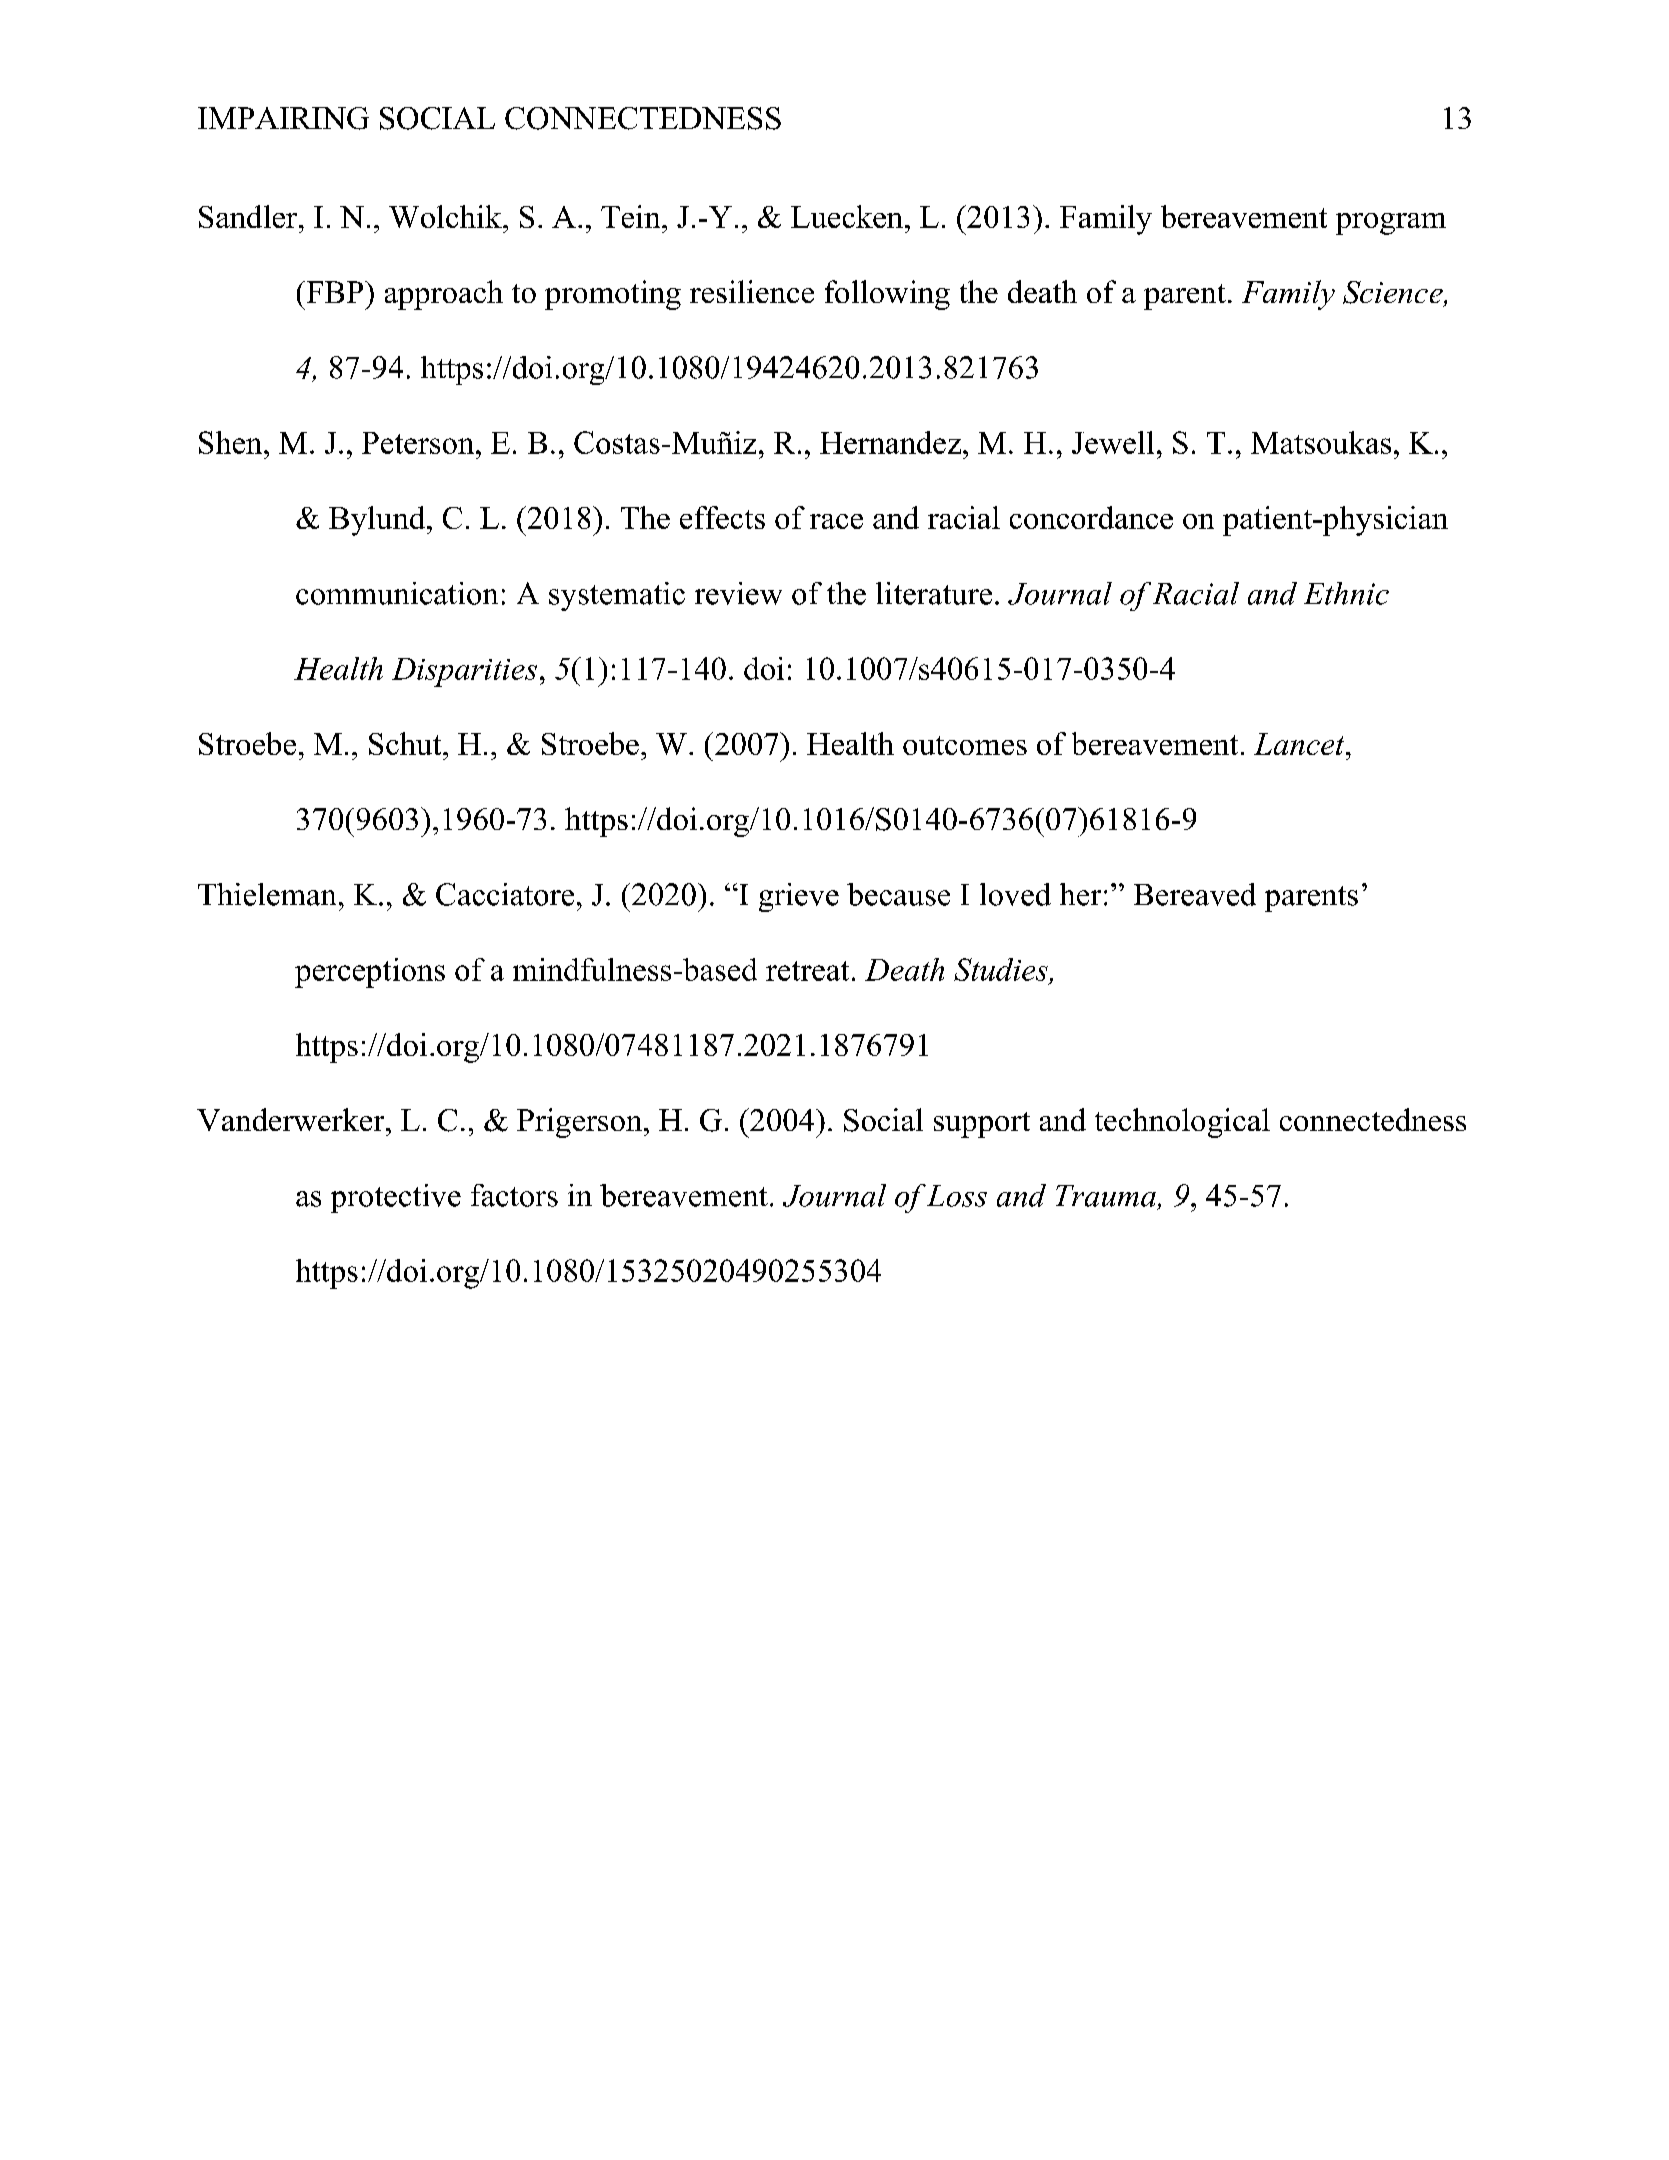 The height and width of the page is (2160, 1669). I want to click on Bereaved, so click(1195, 894).
